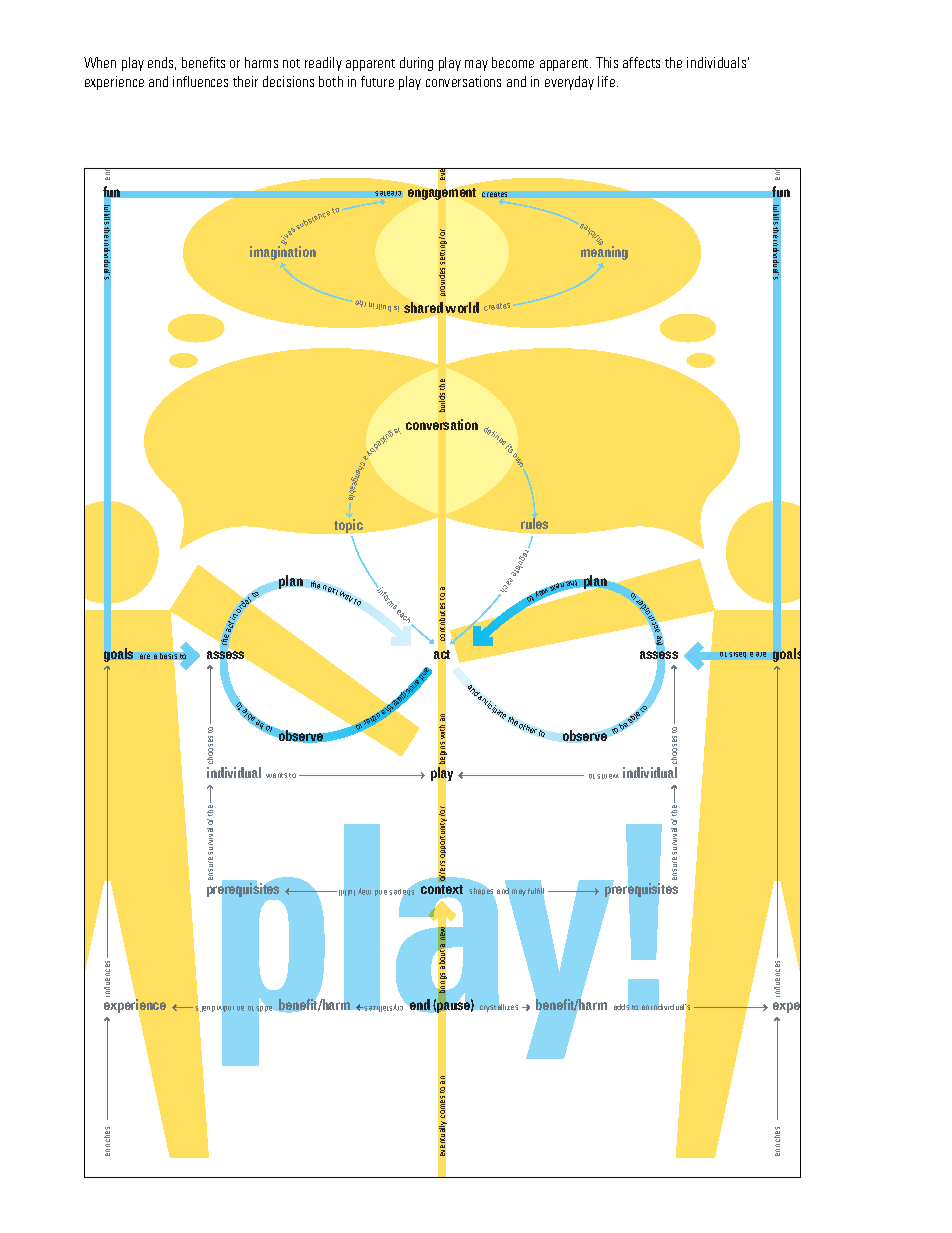  Describe the element at coordinates (245, 81) in the document. I see `their` at that location.
